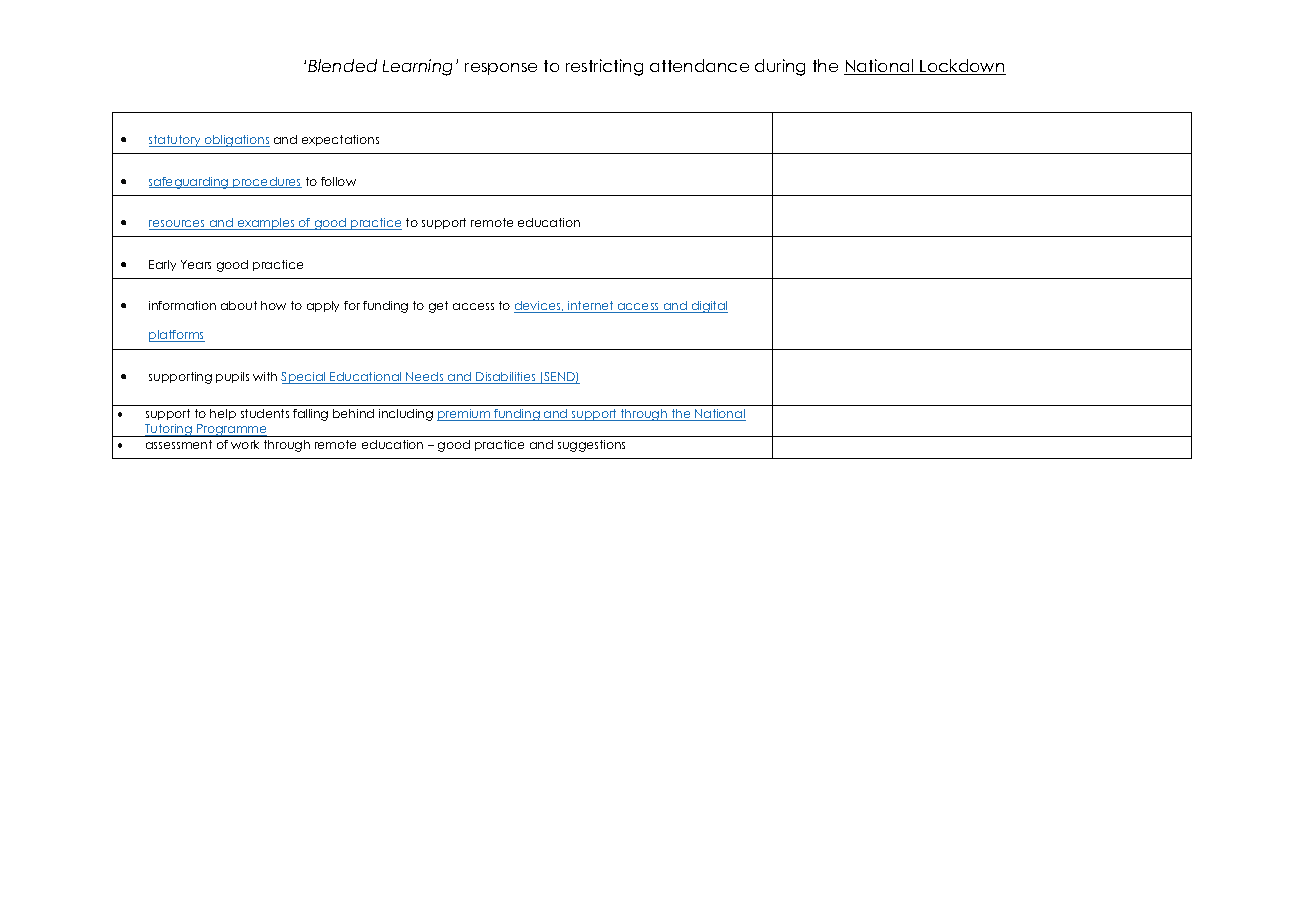  What do you see at coordinates (604, 67) in the screenshot?
I see `restricting` at bounding box center [604, 67].
